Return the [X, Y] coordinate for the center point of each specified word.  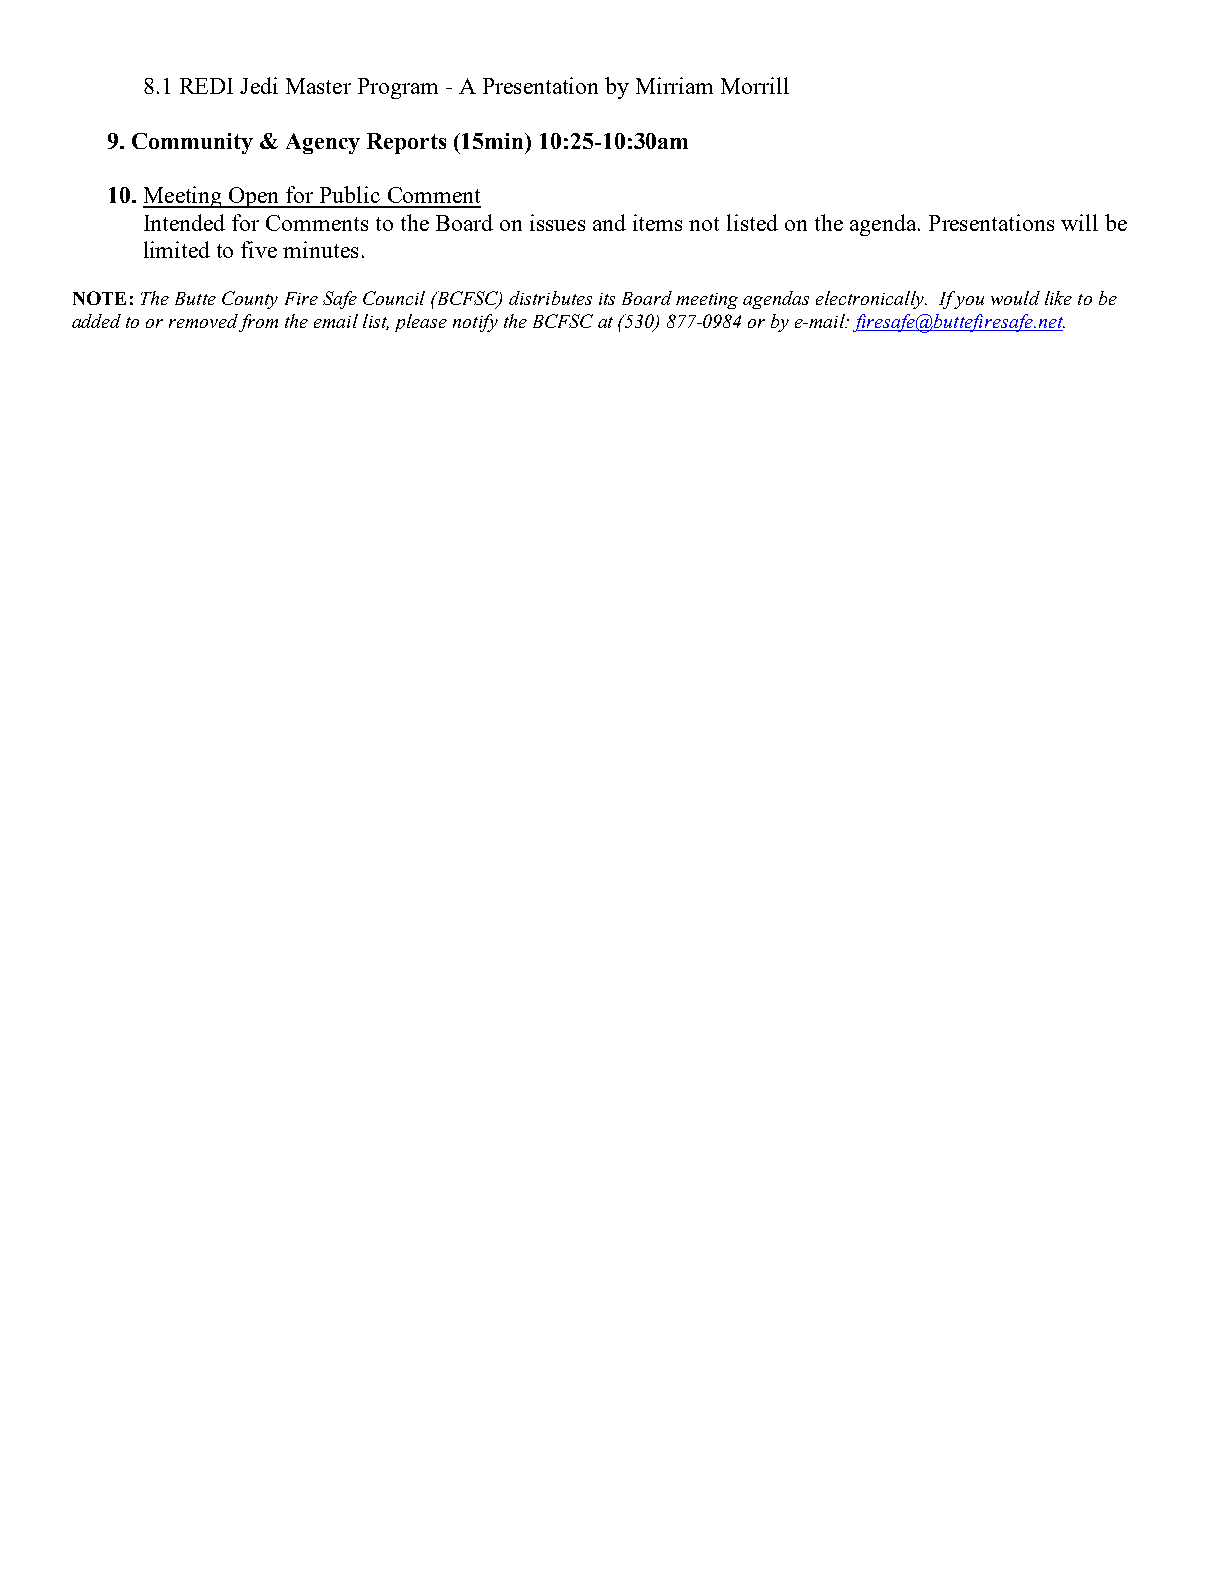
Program [398, 88]
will [1079, 222]
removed [203, 321]
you [969, 302]
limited [177, 249]
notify [475, 323]
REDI [206, 86]
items [657, 222]
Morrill [755, 85]
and [609, 222]
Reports [406, 143]
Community [192, 143]
